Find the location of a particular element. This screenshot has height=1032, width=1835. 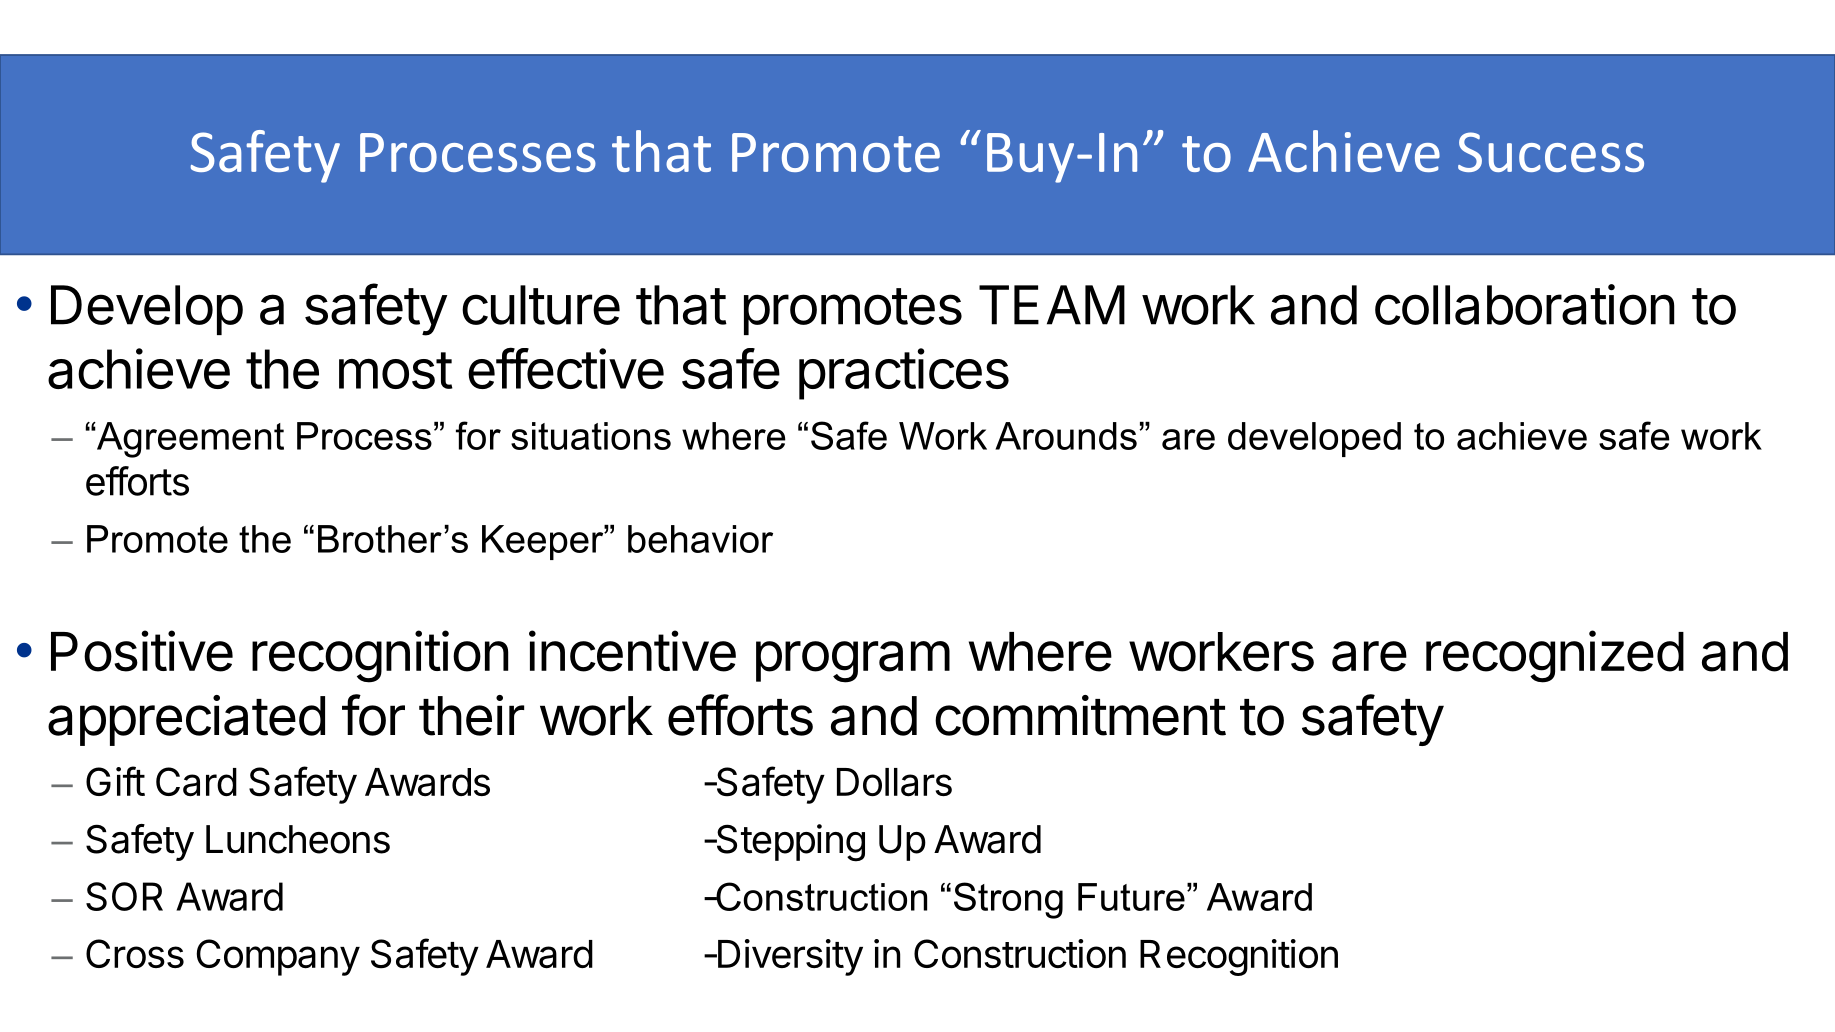

commitment is located at coordinates (1080, 715).
